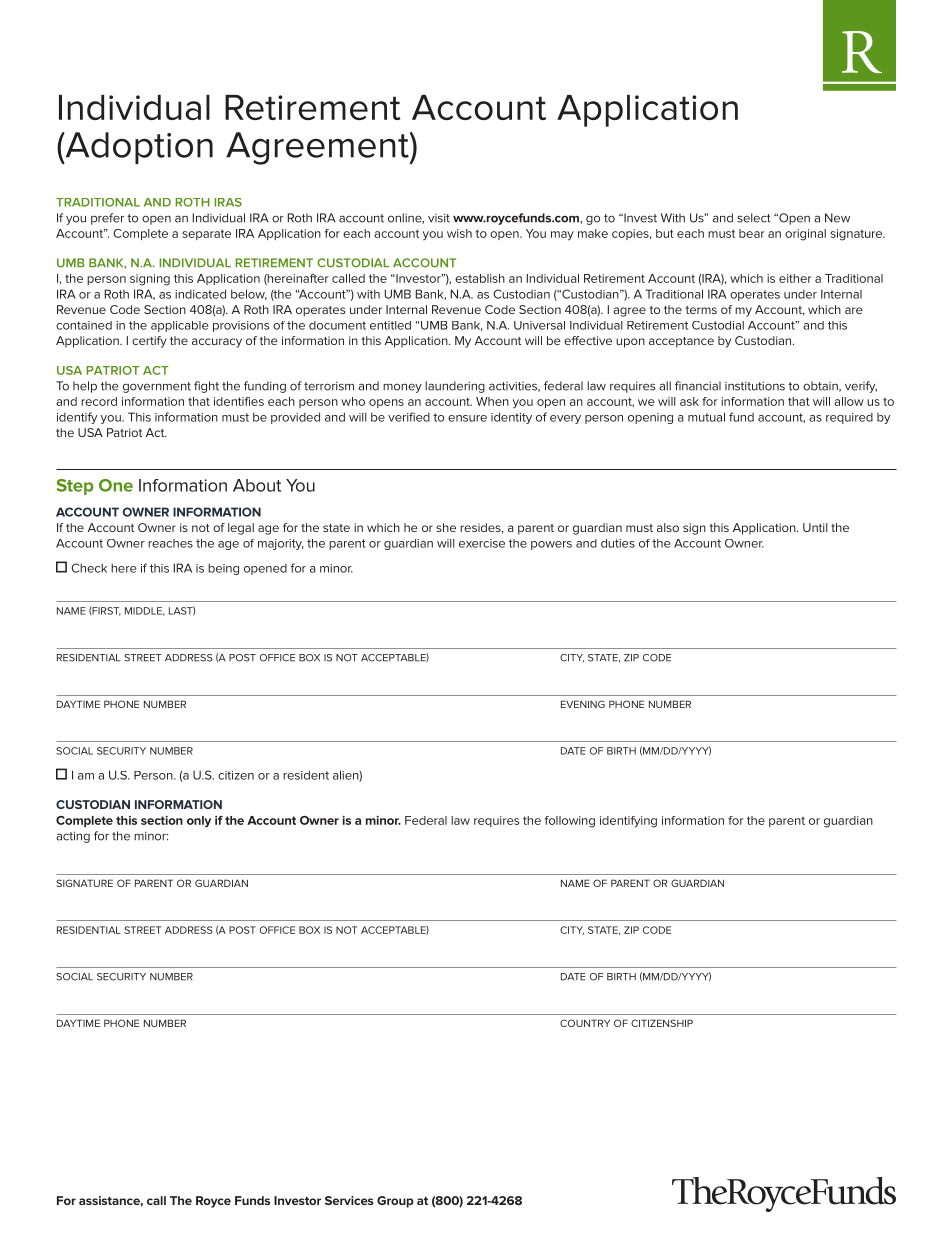 The image size is (952, 1233). What do you see at coordinates (395, 1202) in the screenshot?
I see `Group` at bounding box center [395, 1202].
